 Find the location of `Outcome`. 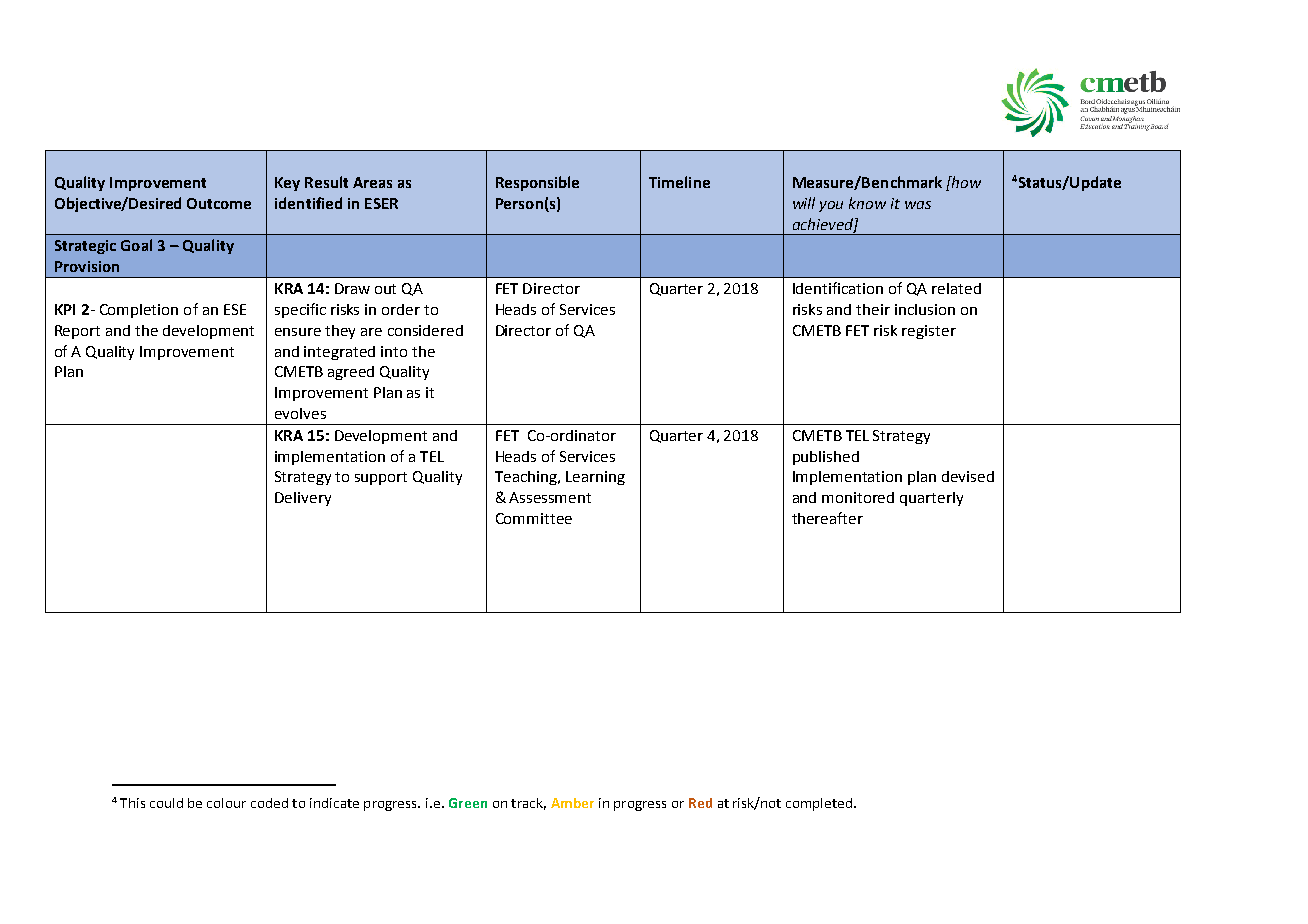

Outcome is located at coordinates (219, 203).
